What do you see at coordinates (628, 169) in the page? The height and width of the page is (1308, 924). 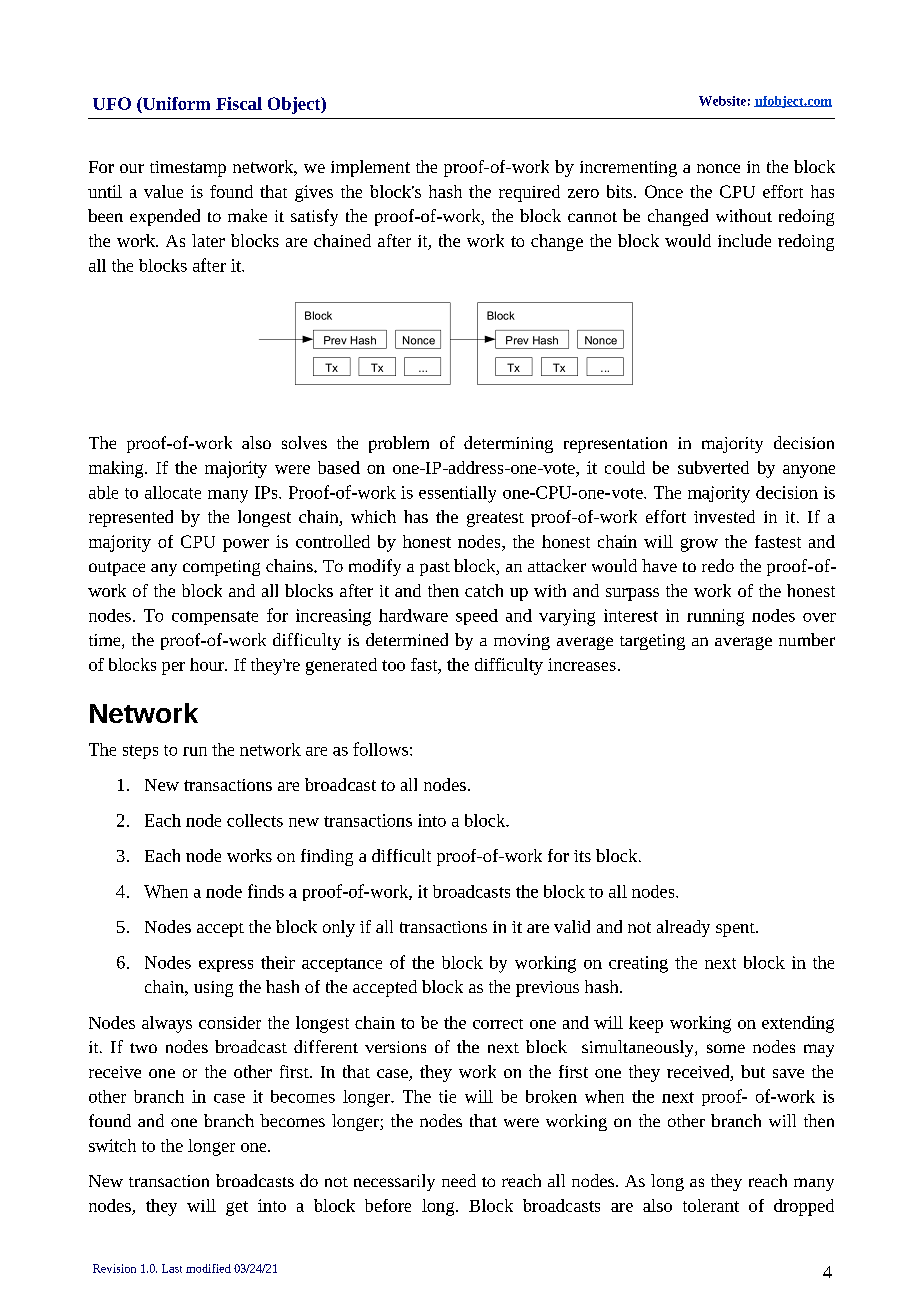 I see `incrementing` at bounding box center [628, 169].
